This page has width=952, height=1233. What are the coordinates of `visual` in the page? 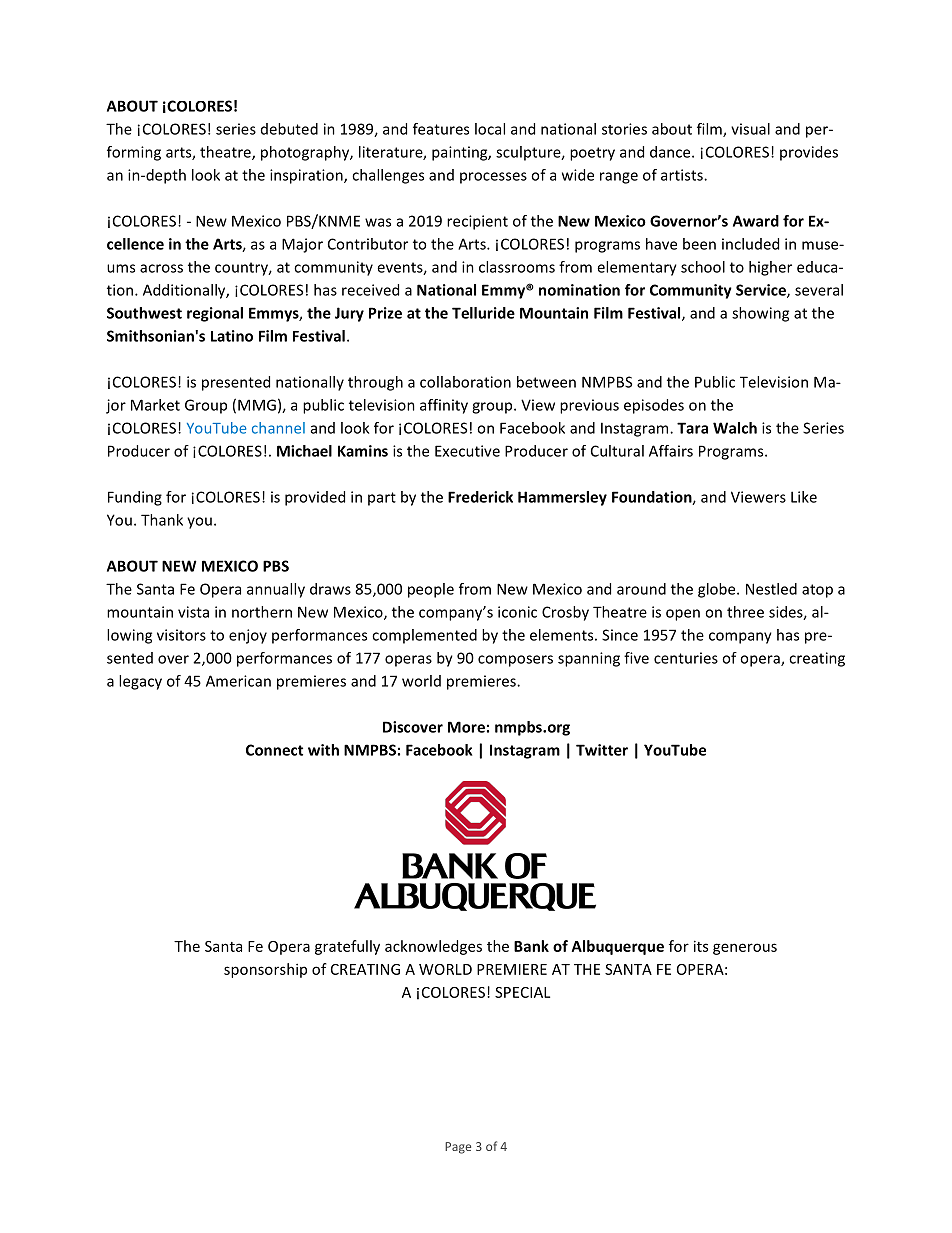 It's located at (750, 129).
